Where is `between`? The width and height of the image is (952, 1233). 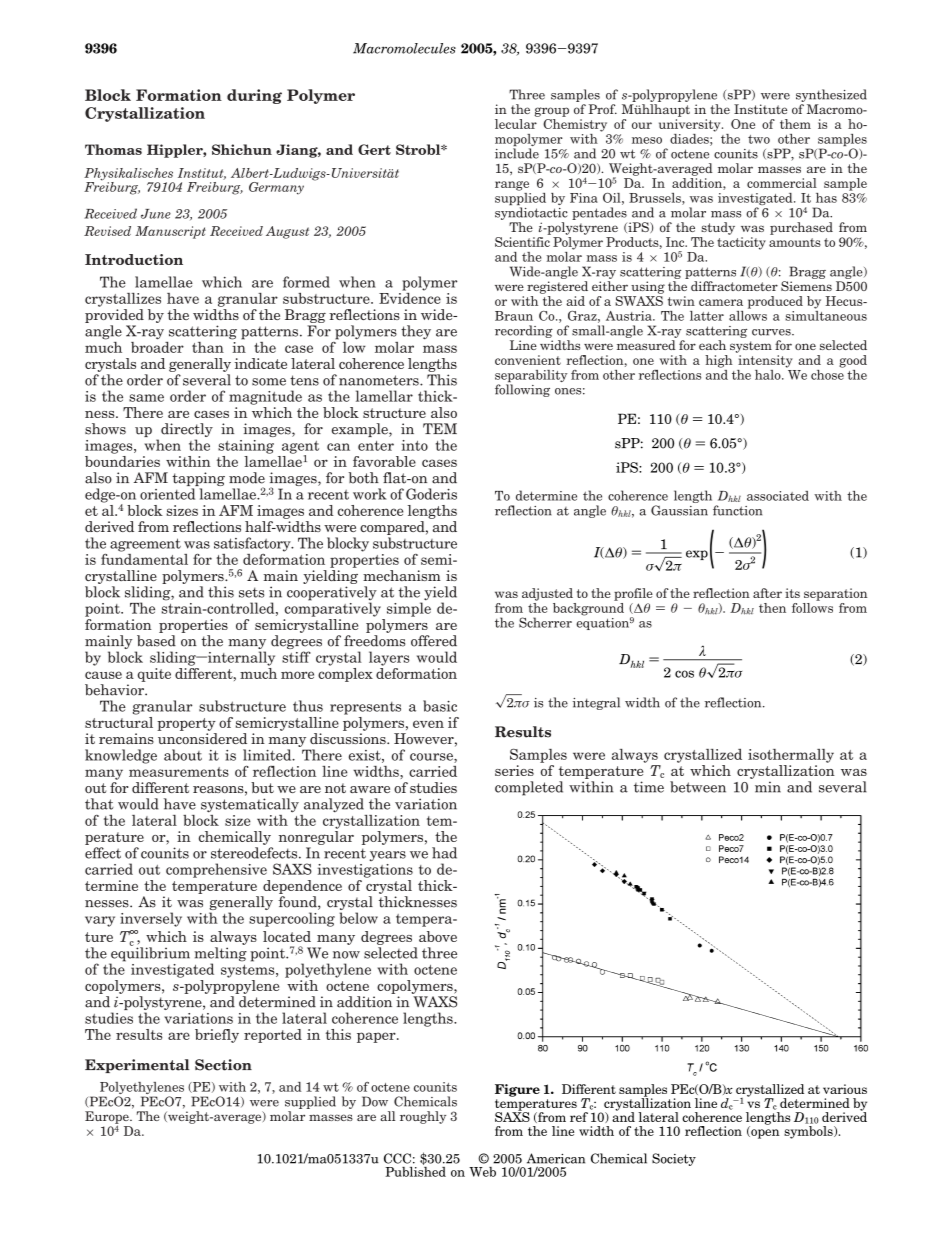 between is located at coordinates (698, 787).
